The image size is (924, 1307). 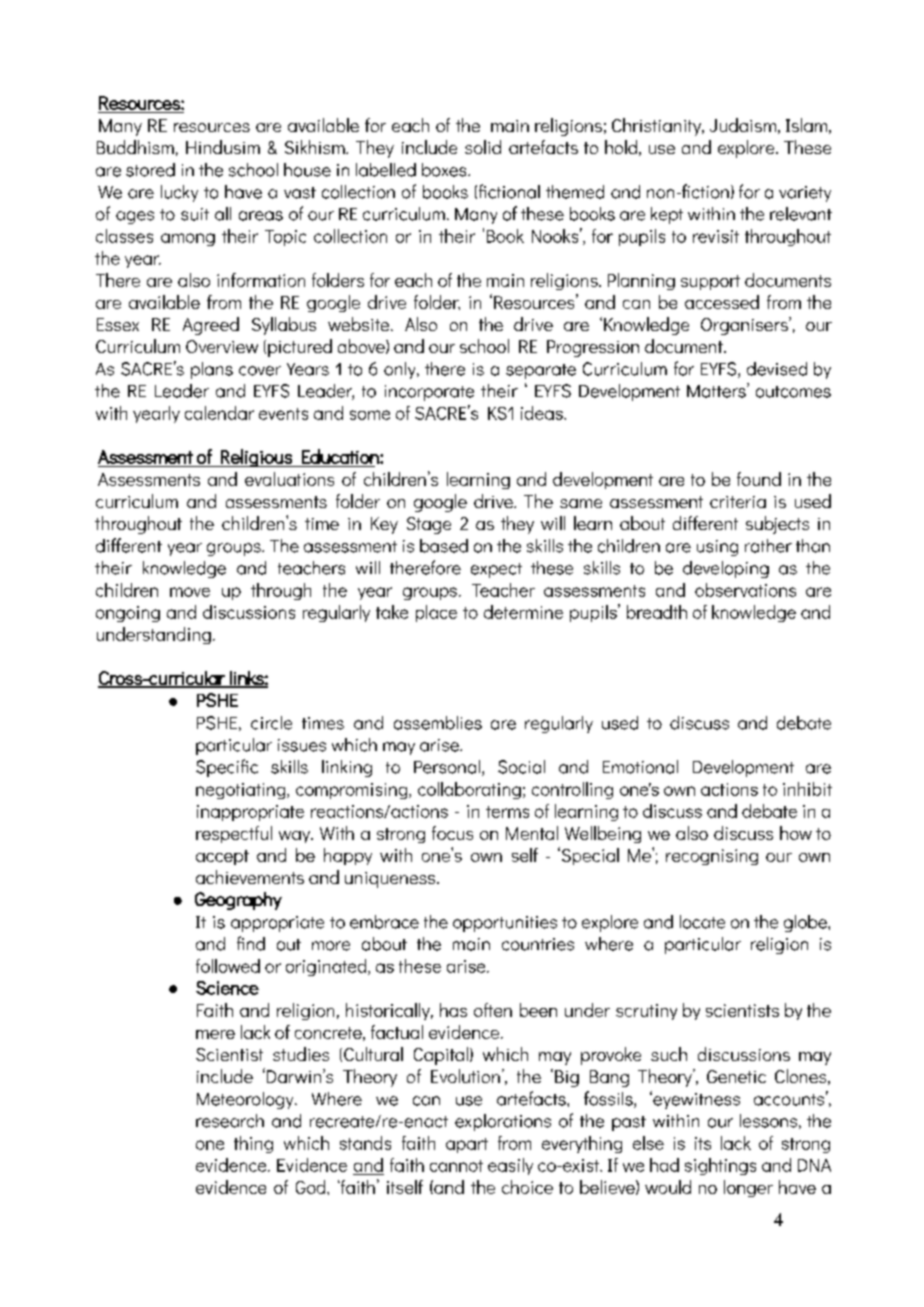 What do you see at coordinates (179, 193) in the screenshot?
I see `lucky` at bounding box center [179, 193].
